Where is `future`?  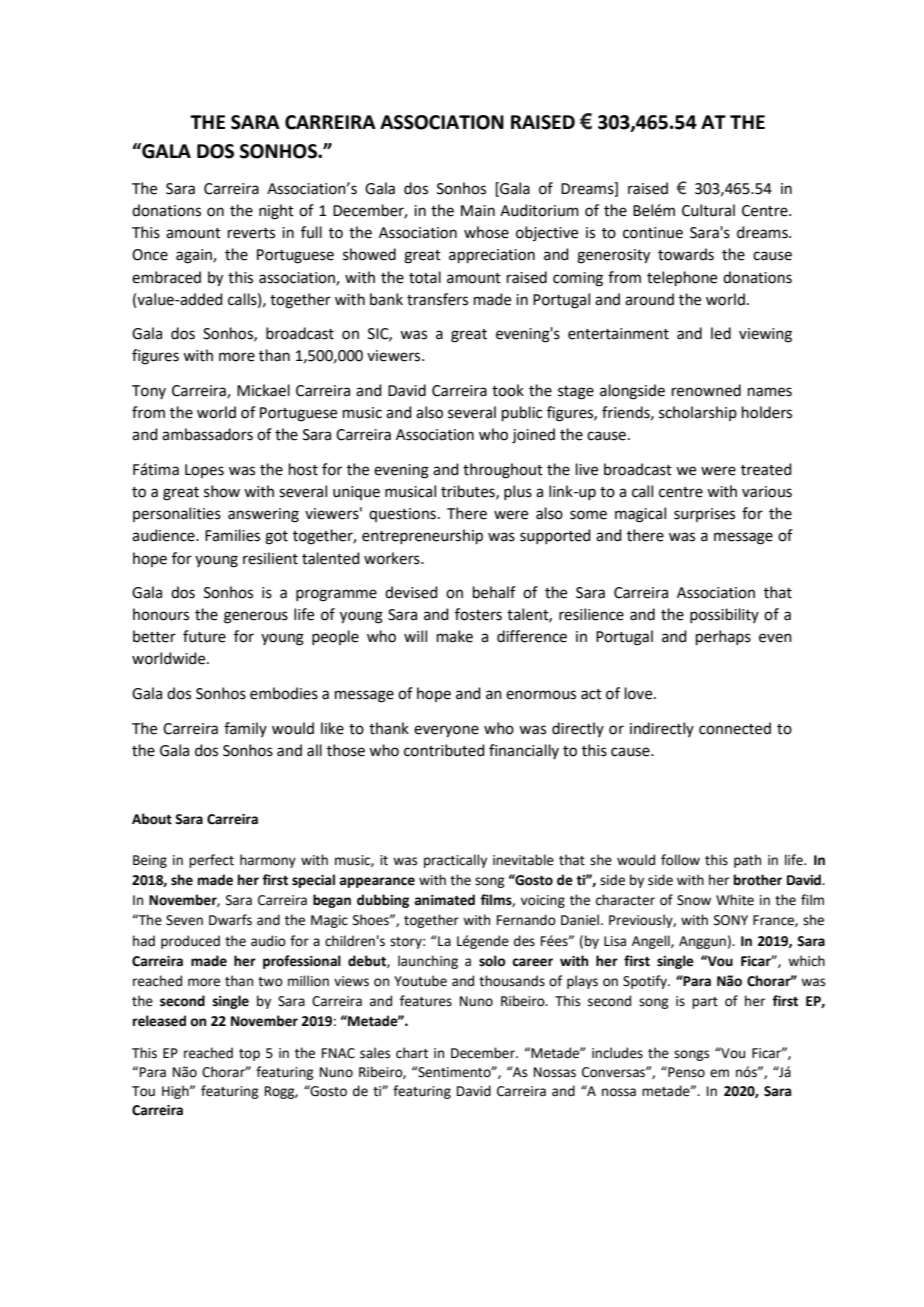
future is located at coordinates (204, 636).
